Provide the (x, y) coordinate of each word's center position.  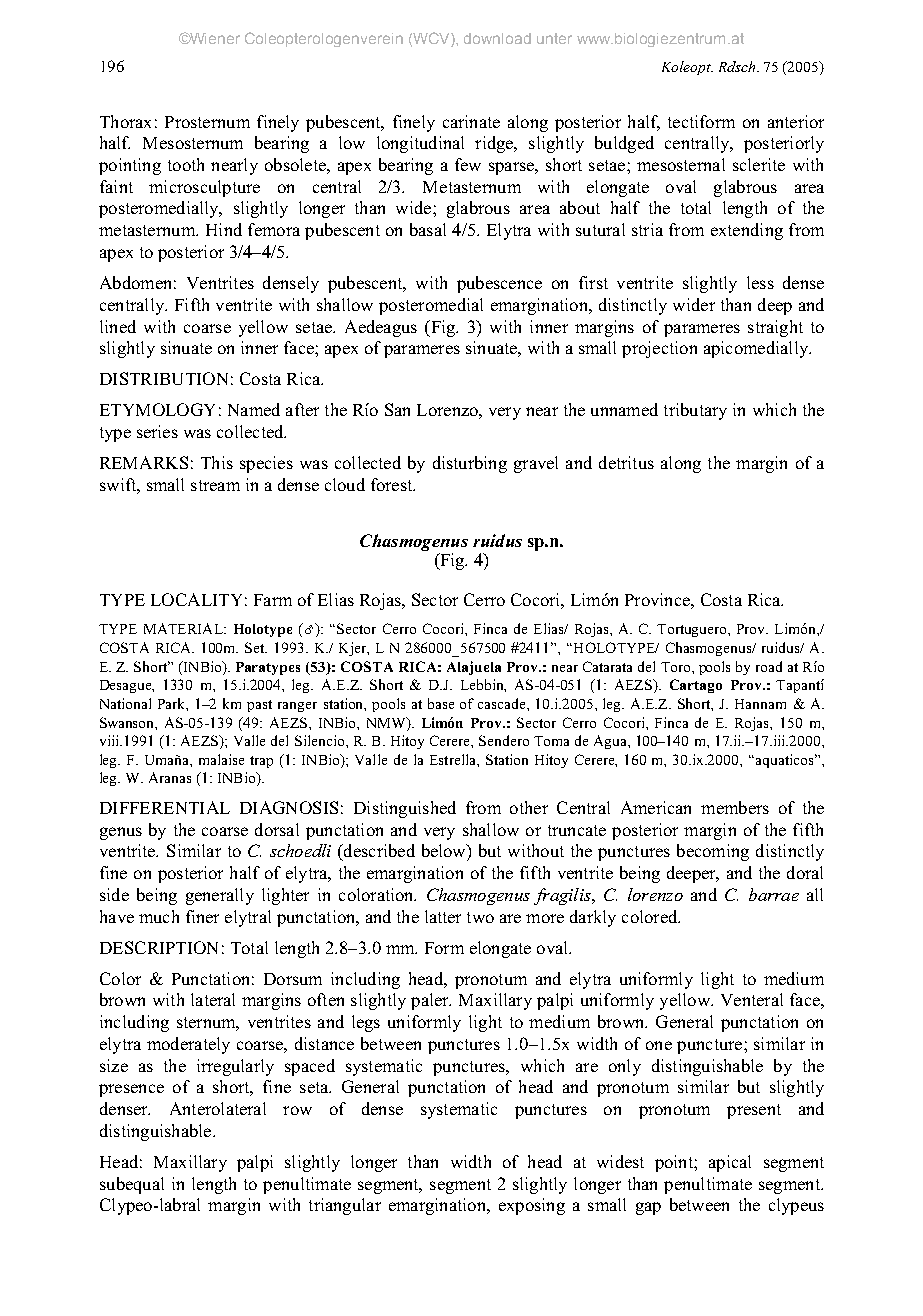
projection (659, 349)
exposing (532, 1206)
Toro (677, 667)
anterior (796, 121)
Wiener (214, 38)
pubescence (499, 284)
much (159, 916)
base (441, 703)
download (497, 38)
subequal (132, 1185)
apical (730, 1163)
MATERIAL (184, 628)
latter (443, 916)
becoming (713, 852)
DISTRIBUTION (164, 378)
